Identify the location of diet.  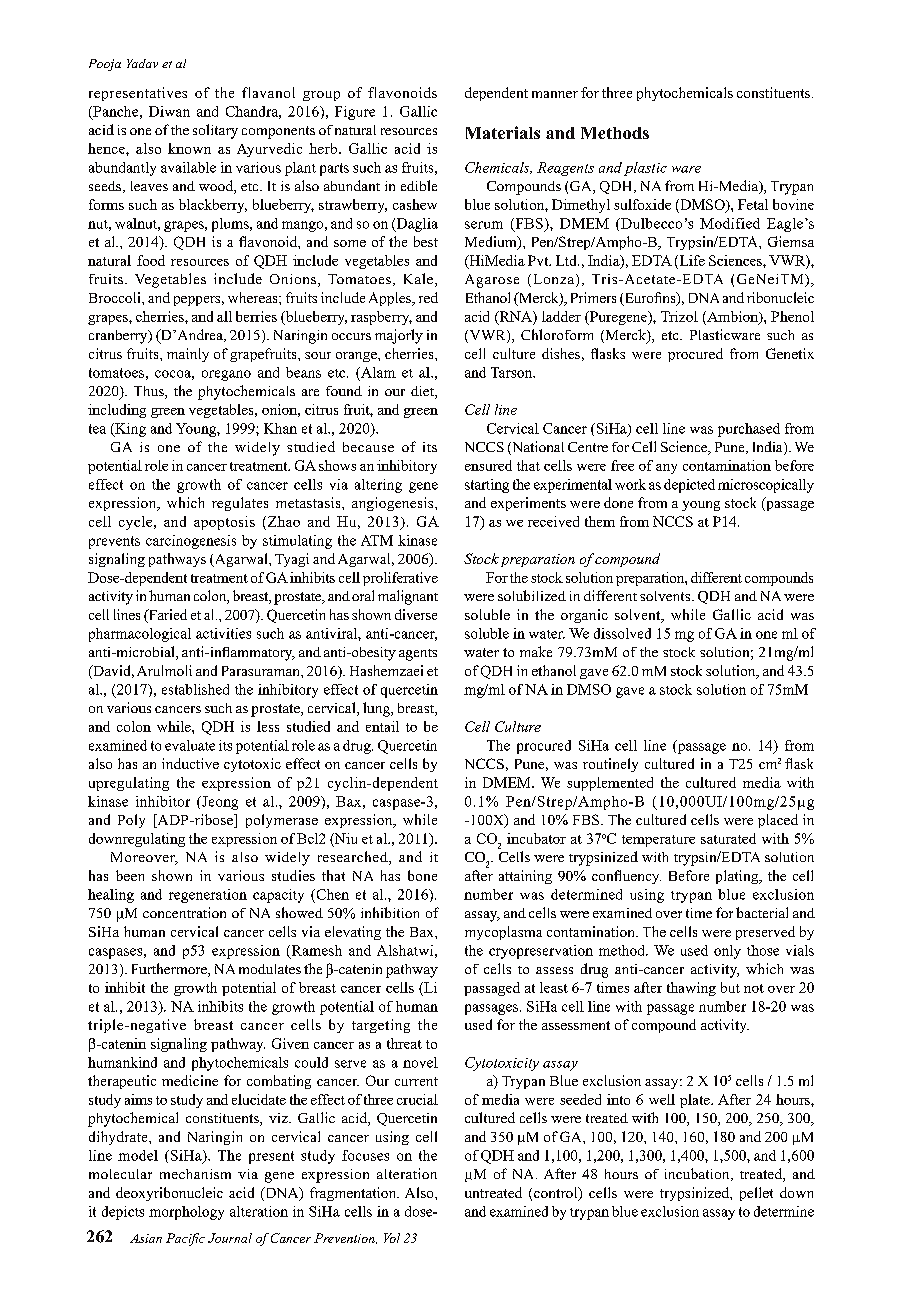
(423, 392).
